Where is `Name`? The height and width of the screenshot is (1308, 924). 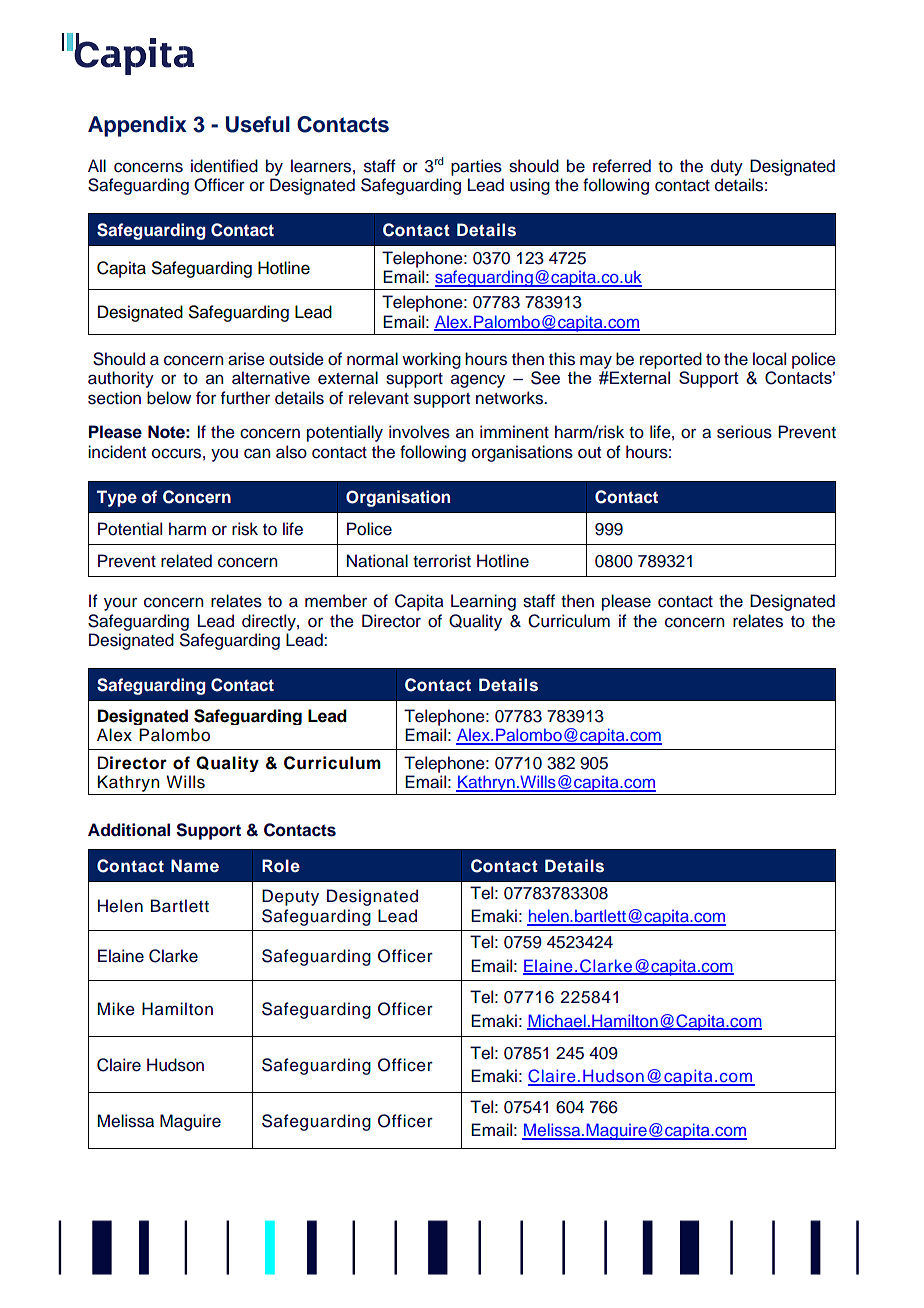
Name is located at coordinates (195, 866).
